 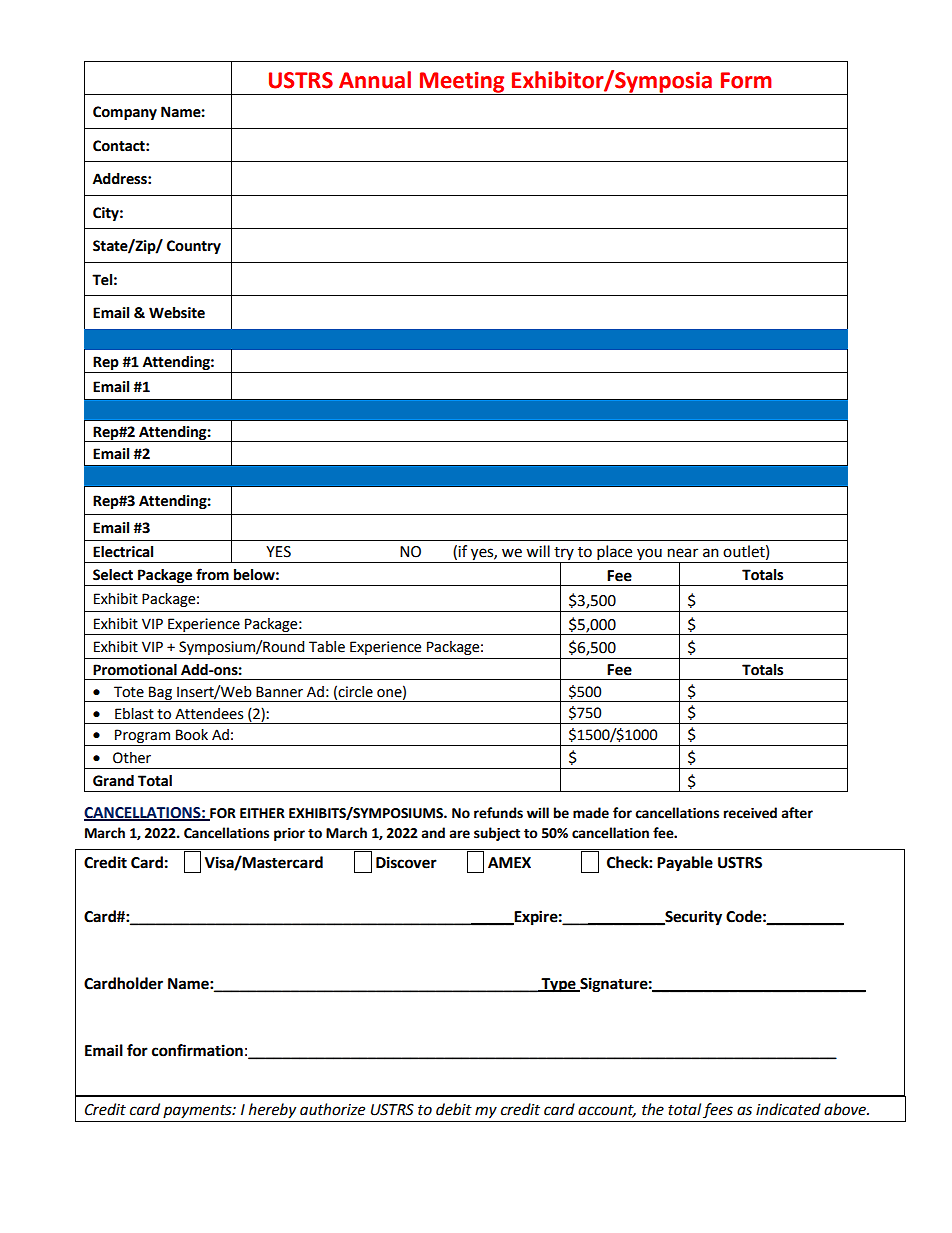 What do you see at coordinates (272, 1111) in the page?
I see `hereby` at bounding box center [272, 1111].
